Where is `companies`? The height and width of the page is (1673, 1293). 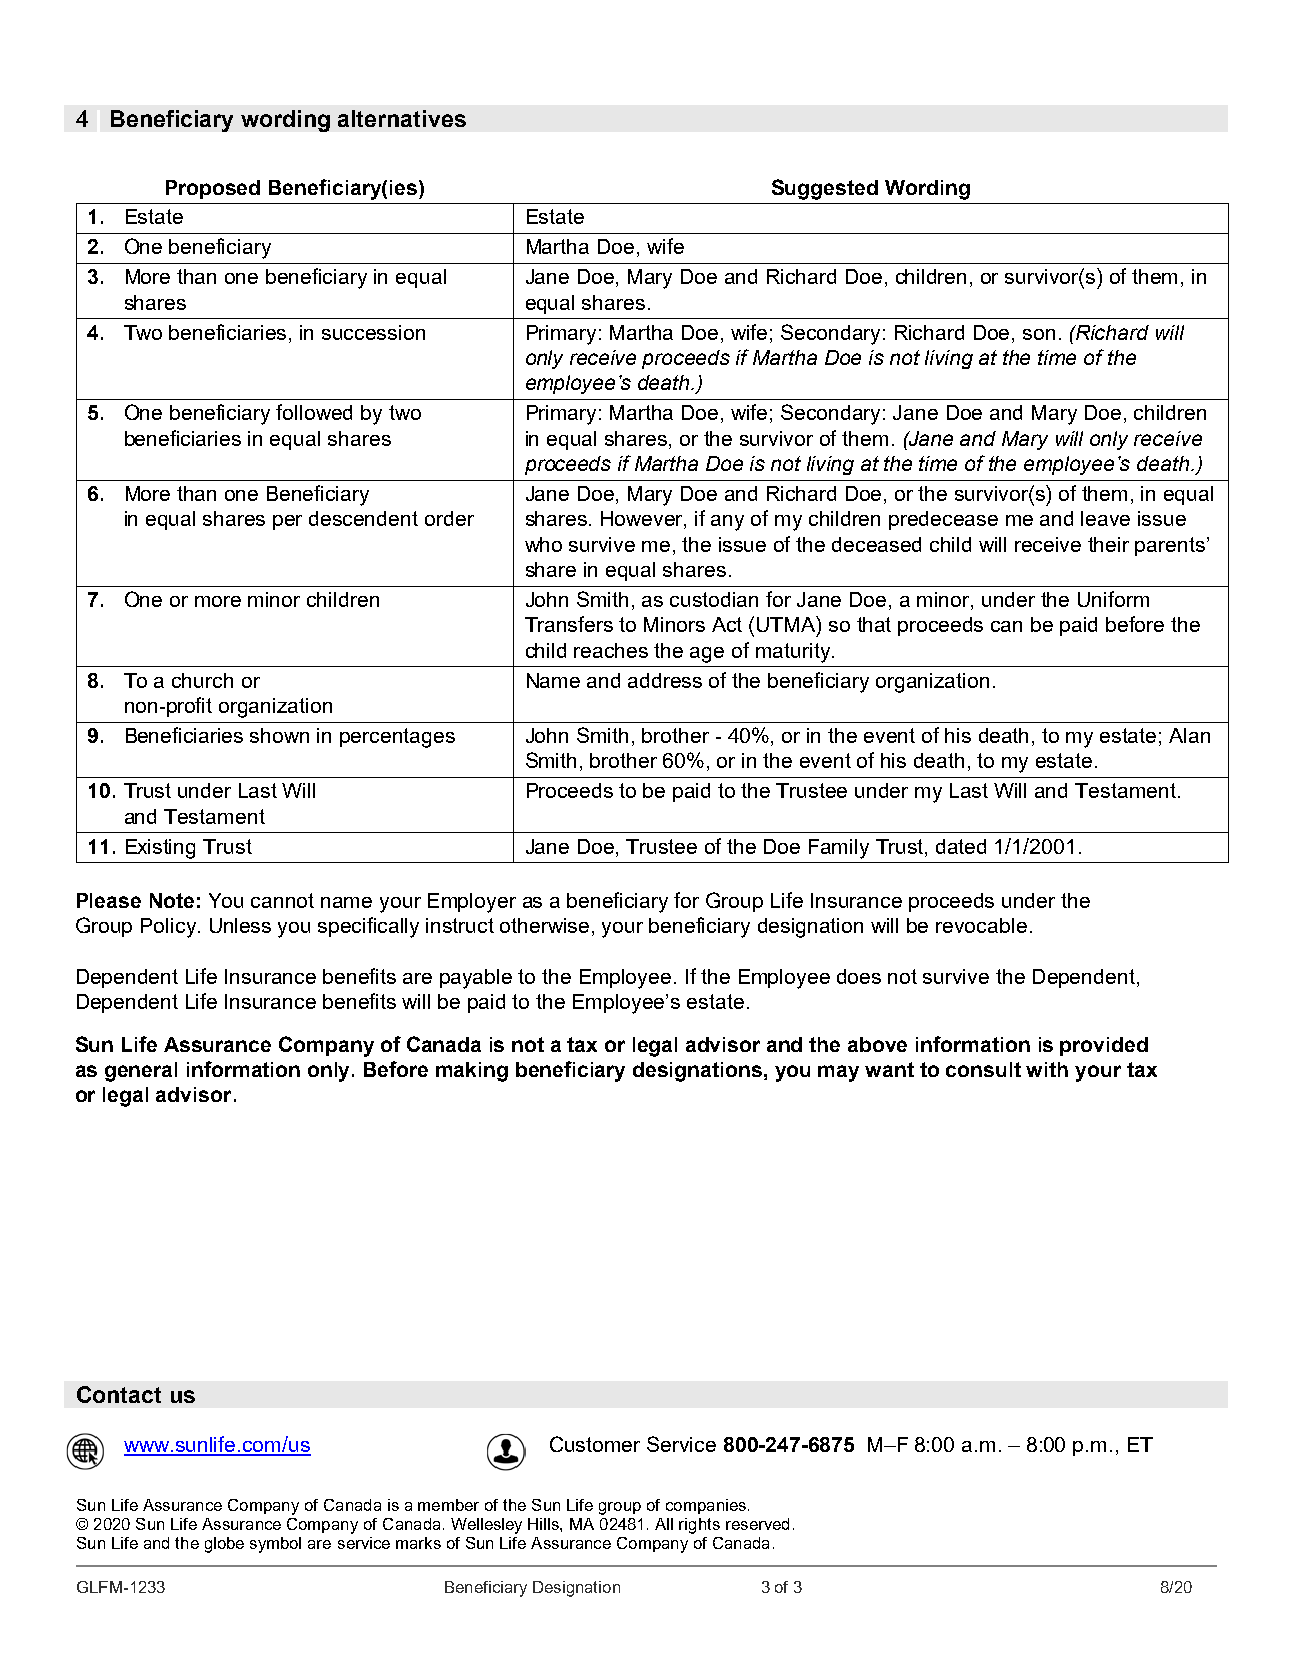 companies is located at coordinates (706, 1506).
